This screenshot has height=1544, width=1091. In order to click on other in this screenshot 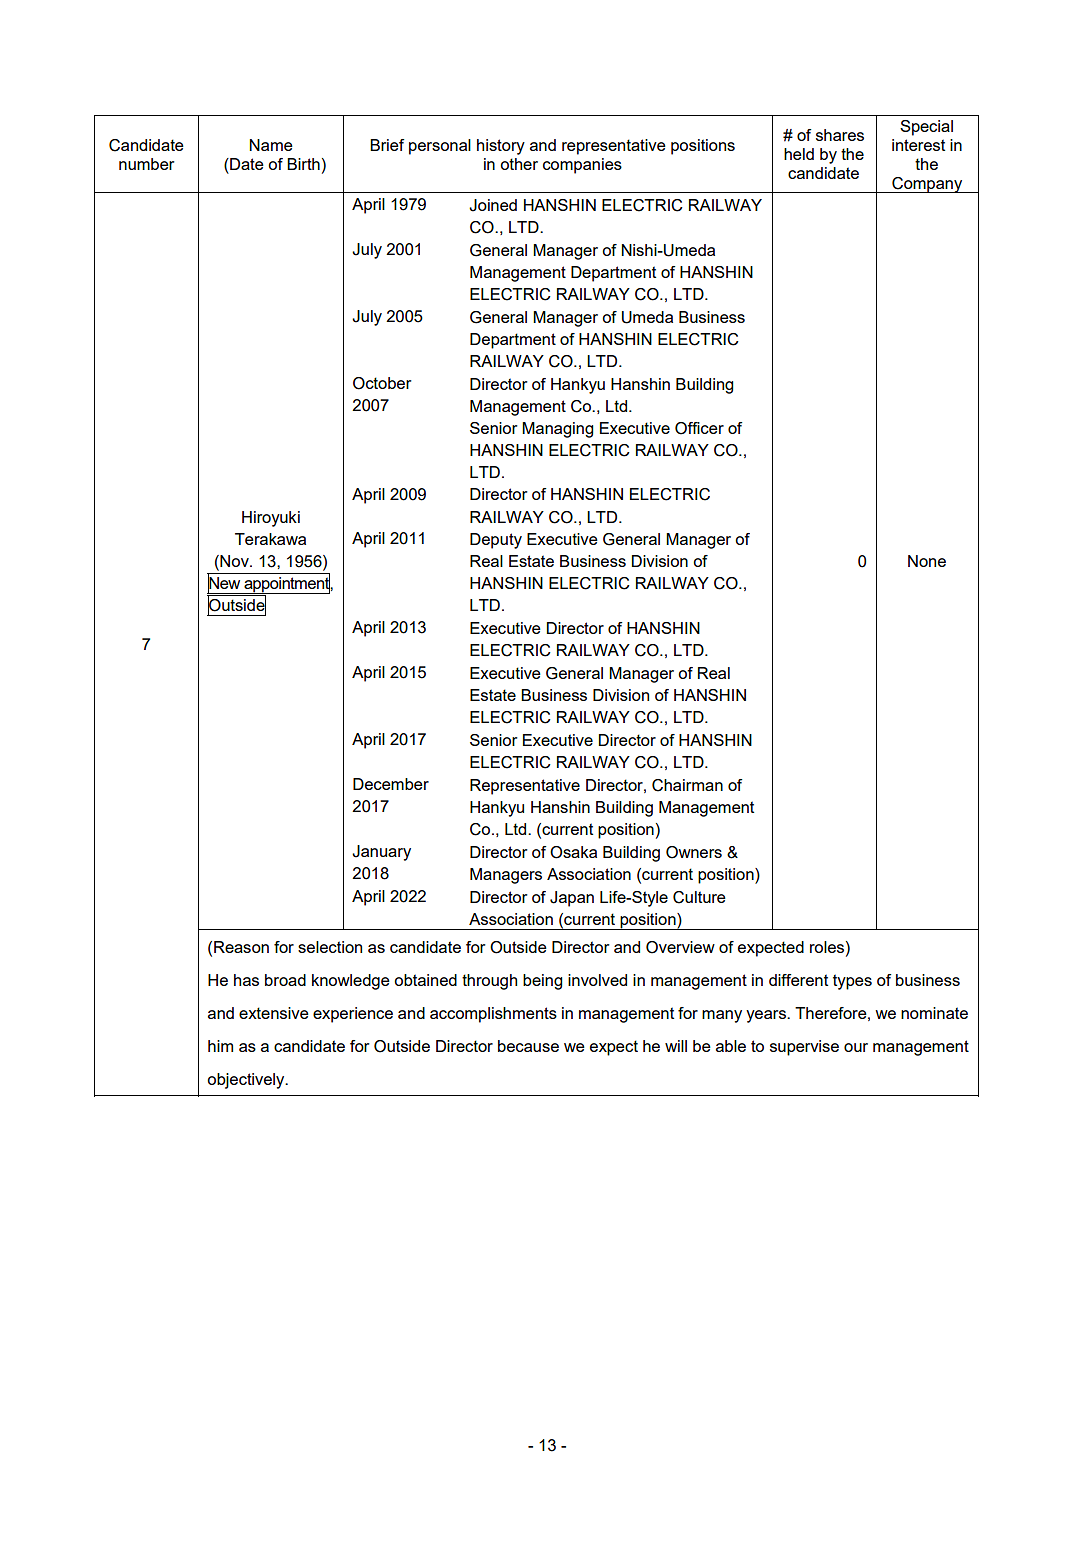, I will do `click(519, 164)`.
